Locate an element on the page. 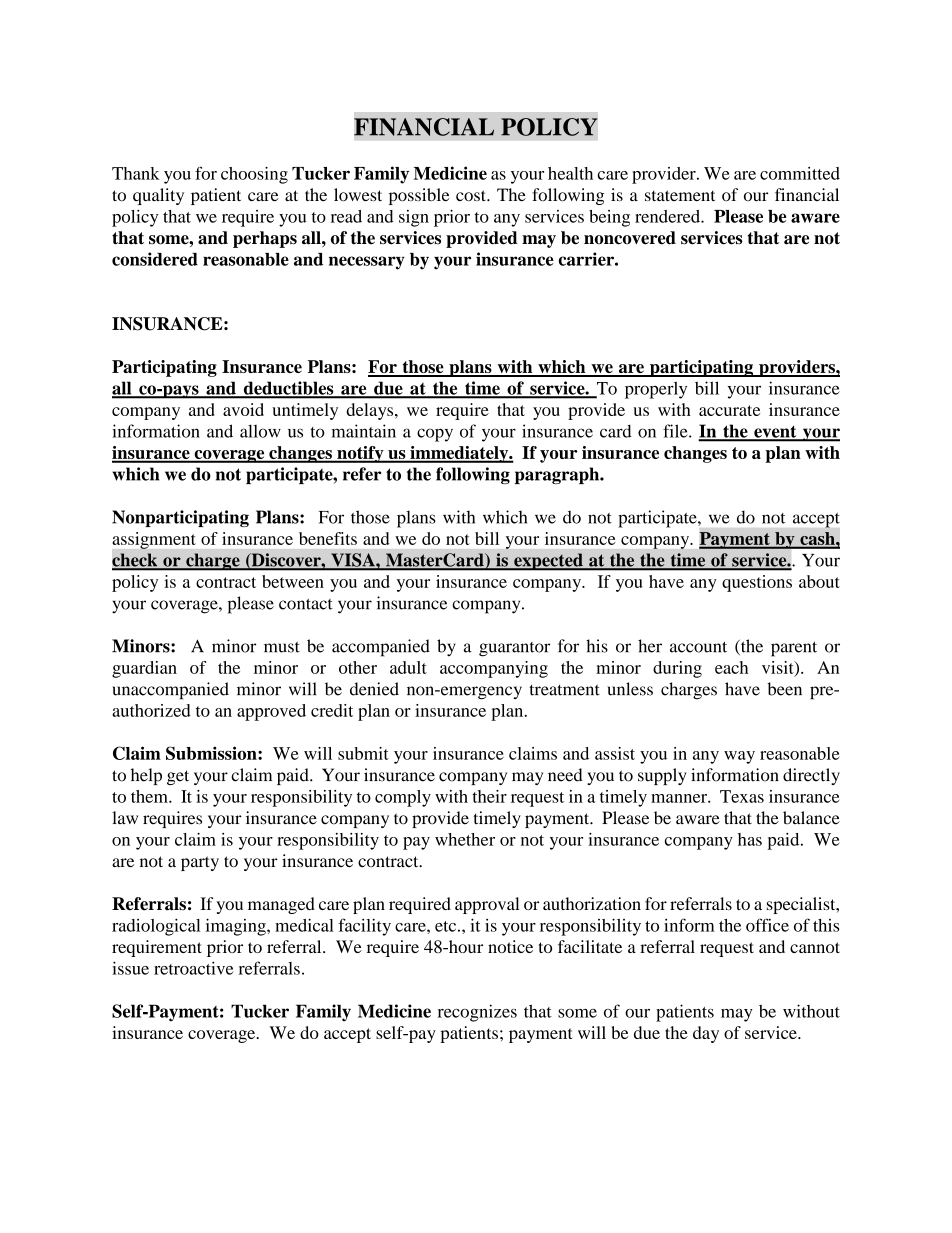 The image size is (952, 1233). retroactive is located at coordinates (193, 968).
